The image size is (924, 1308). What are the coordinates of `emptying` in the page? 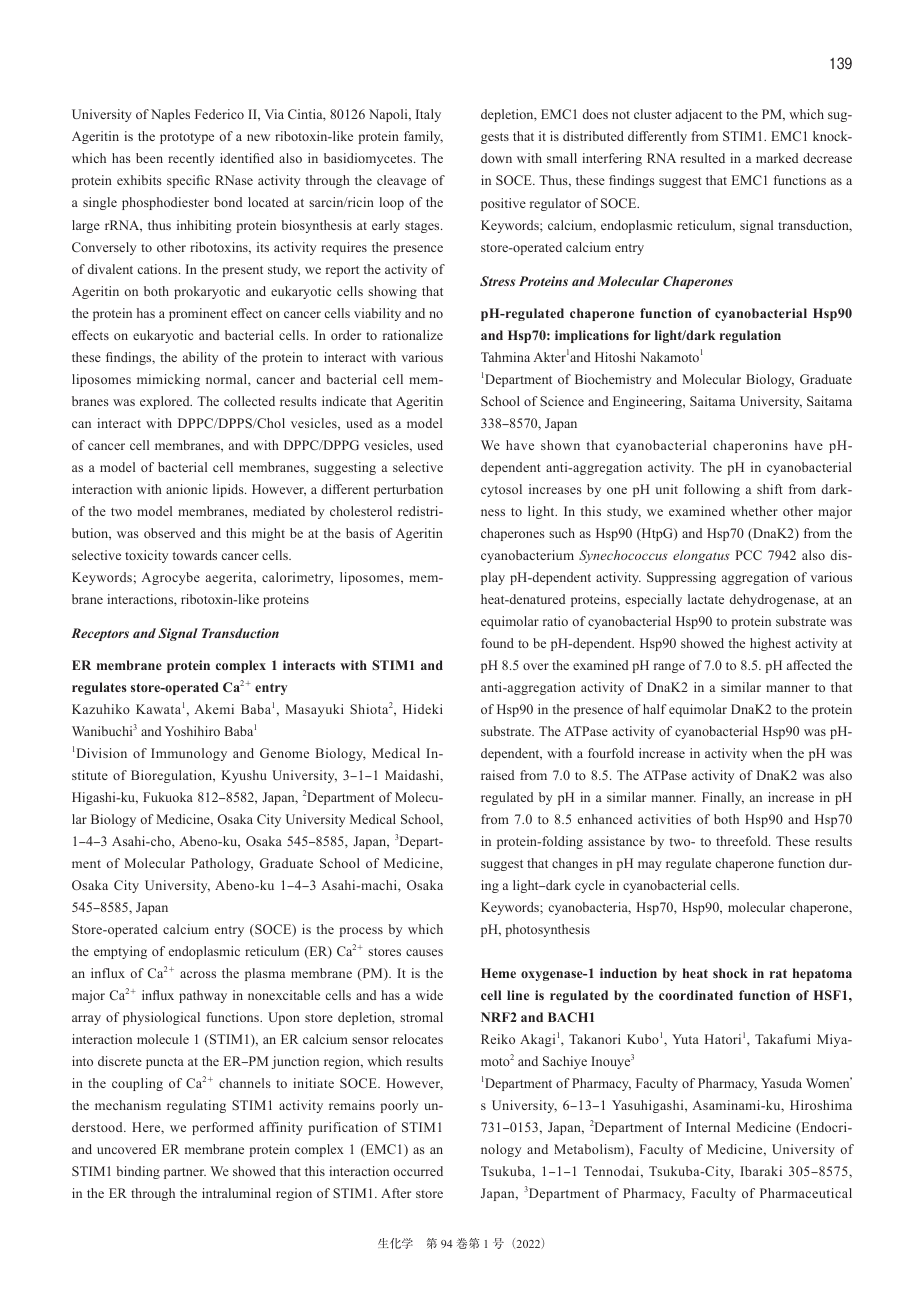 It's located at (120, 952).
